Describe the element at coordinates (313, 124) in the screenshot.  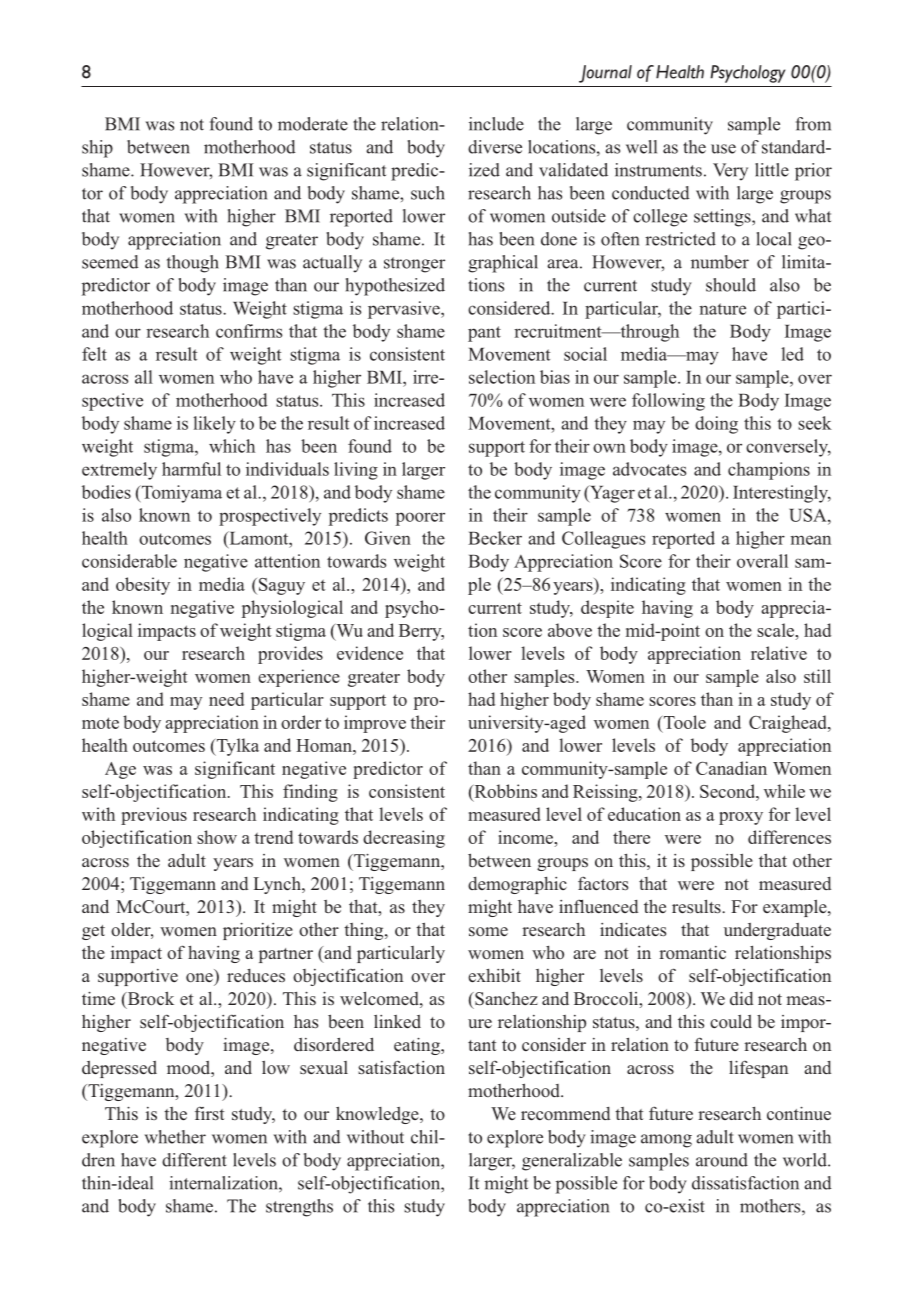
I see `moderate` at that location.
